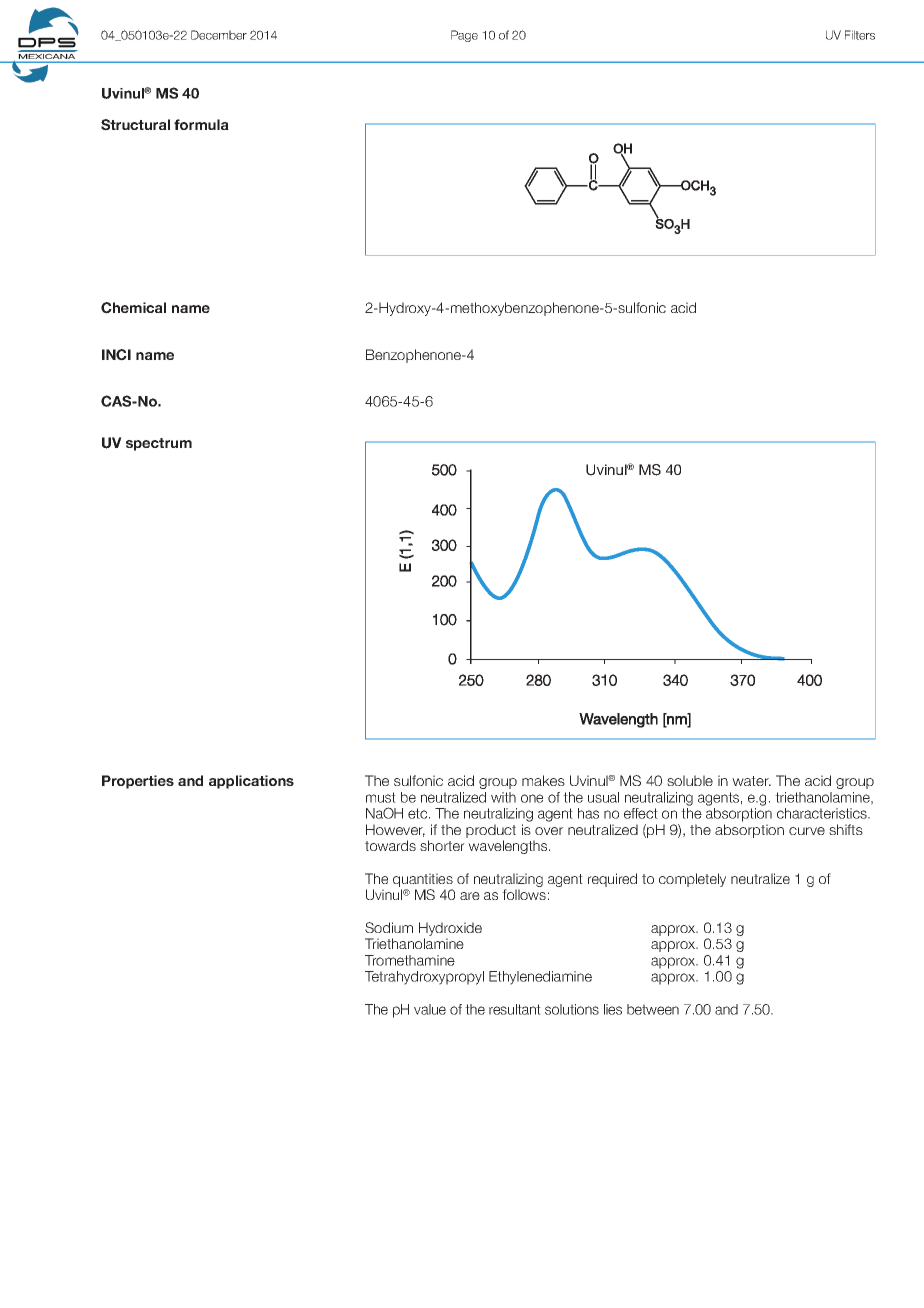 The image size is (924, 1308). Describe the element at coordinates (219, 35) in the document. I see `December` at that location.
